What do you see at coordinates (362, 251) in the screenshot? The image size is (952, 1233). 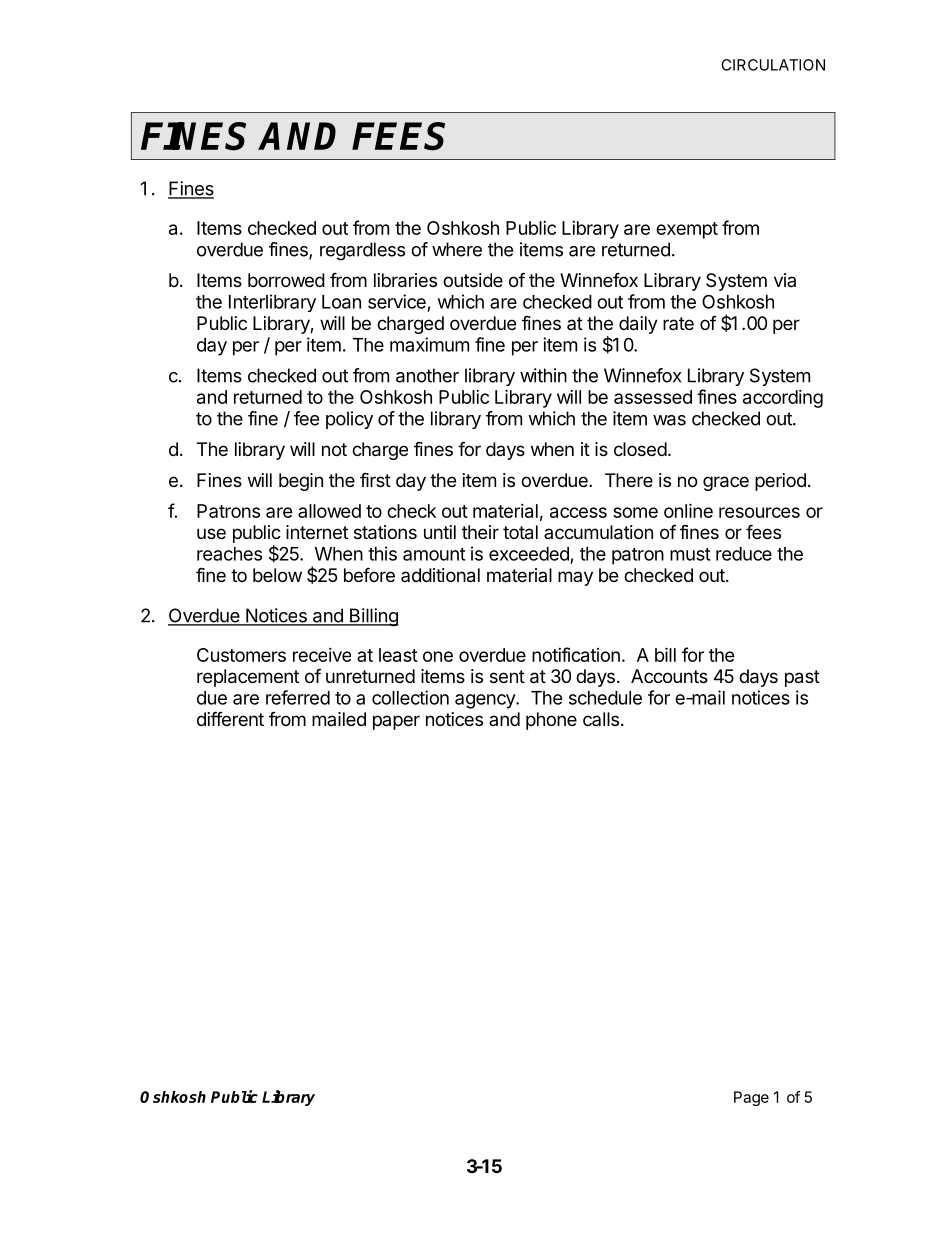 I see `regardless` at bounding box center [362, 251].
